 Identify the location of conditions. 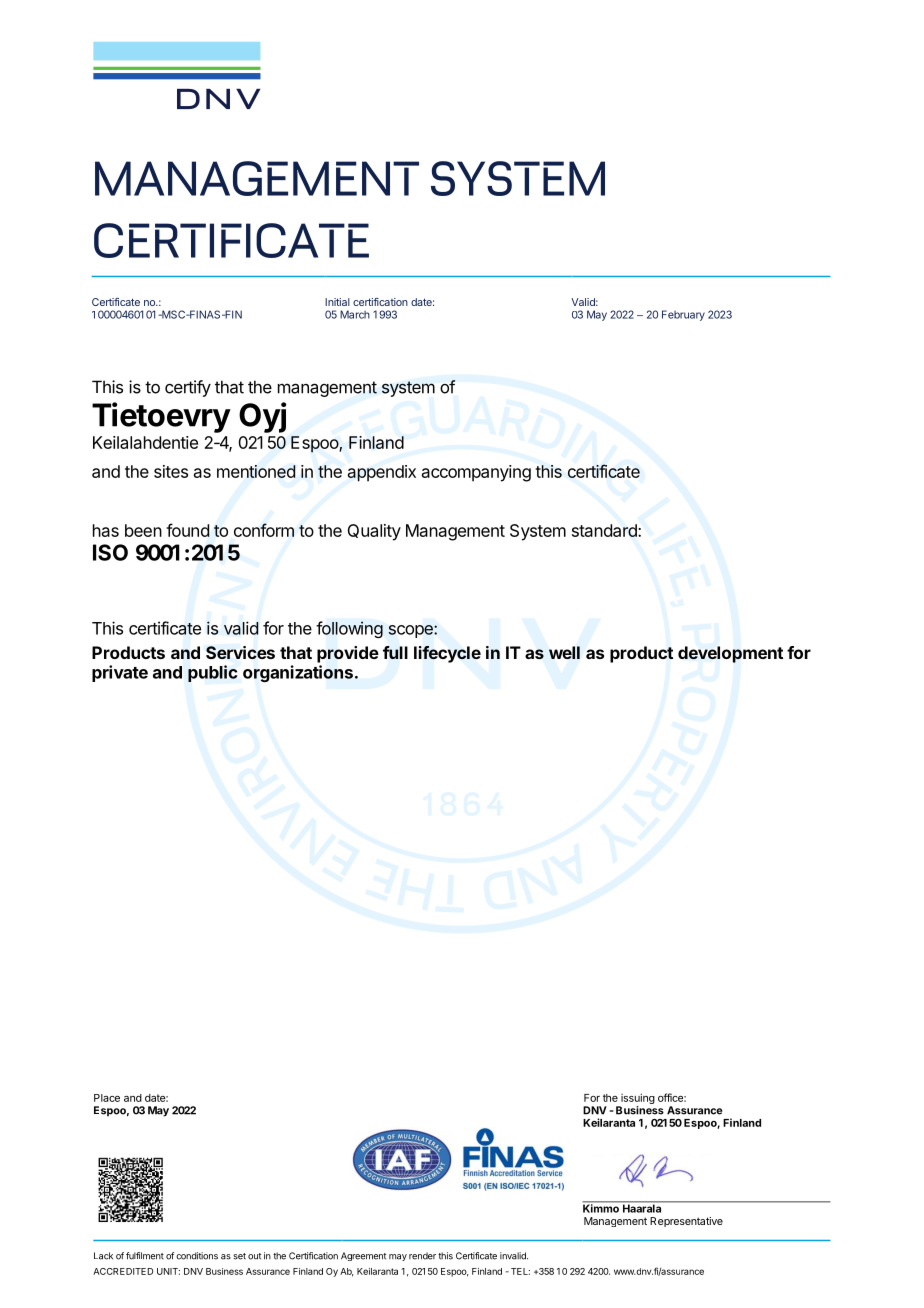
(197, 1256).
